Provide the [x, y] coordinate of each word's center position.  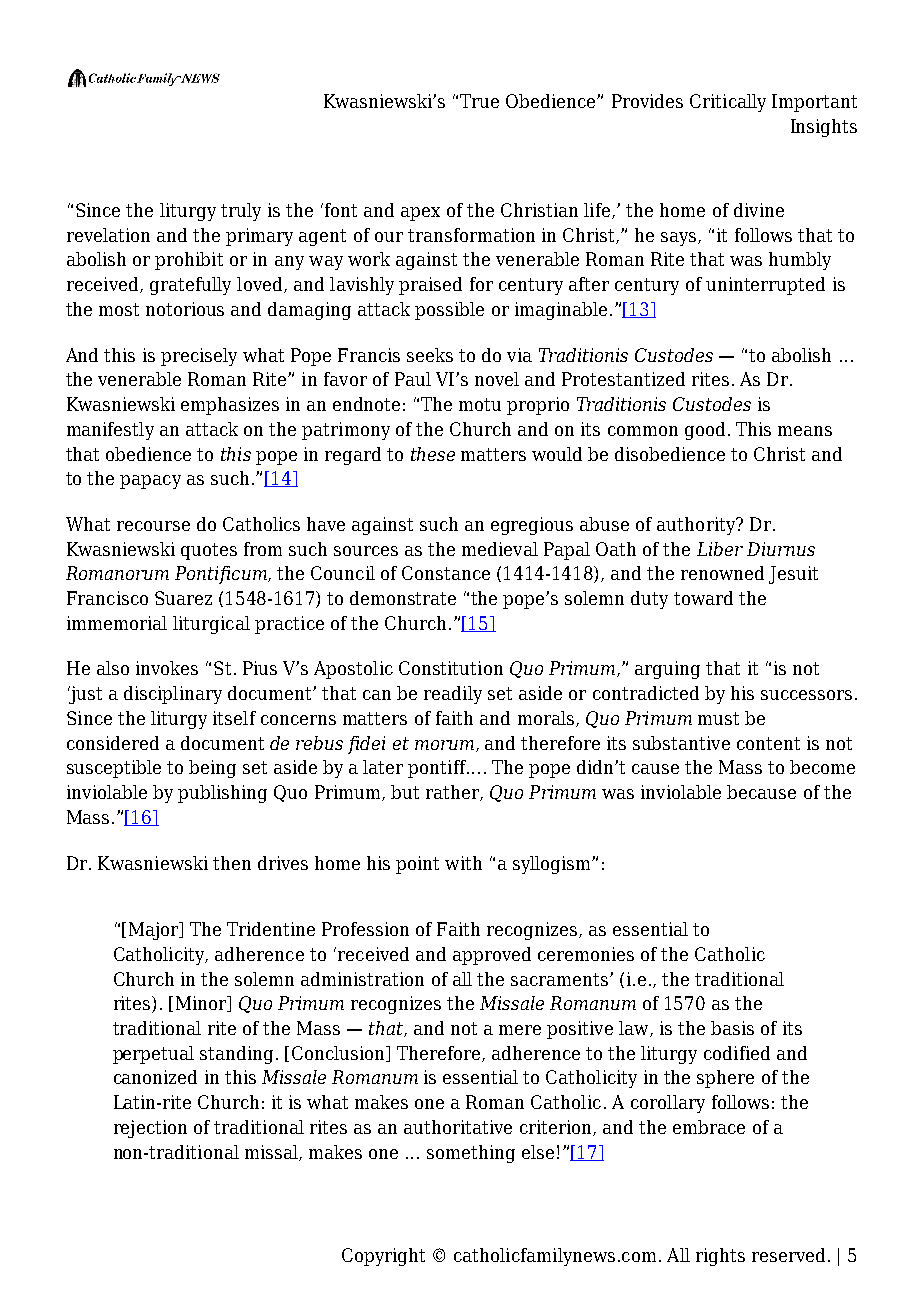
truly [241, 212]
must [718, 718]
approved [492, 956]
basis [732, 1028]
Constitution [451, 668]
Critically [728, 103]
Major [155, 931]
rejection [150, 1129]
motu [480, 404]
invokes [167, 668]
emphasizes [230, 406]
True [479, 101]
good [705, 431]
